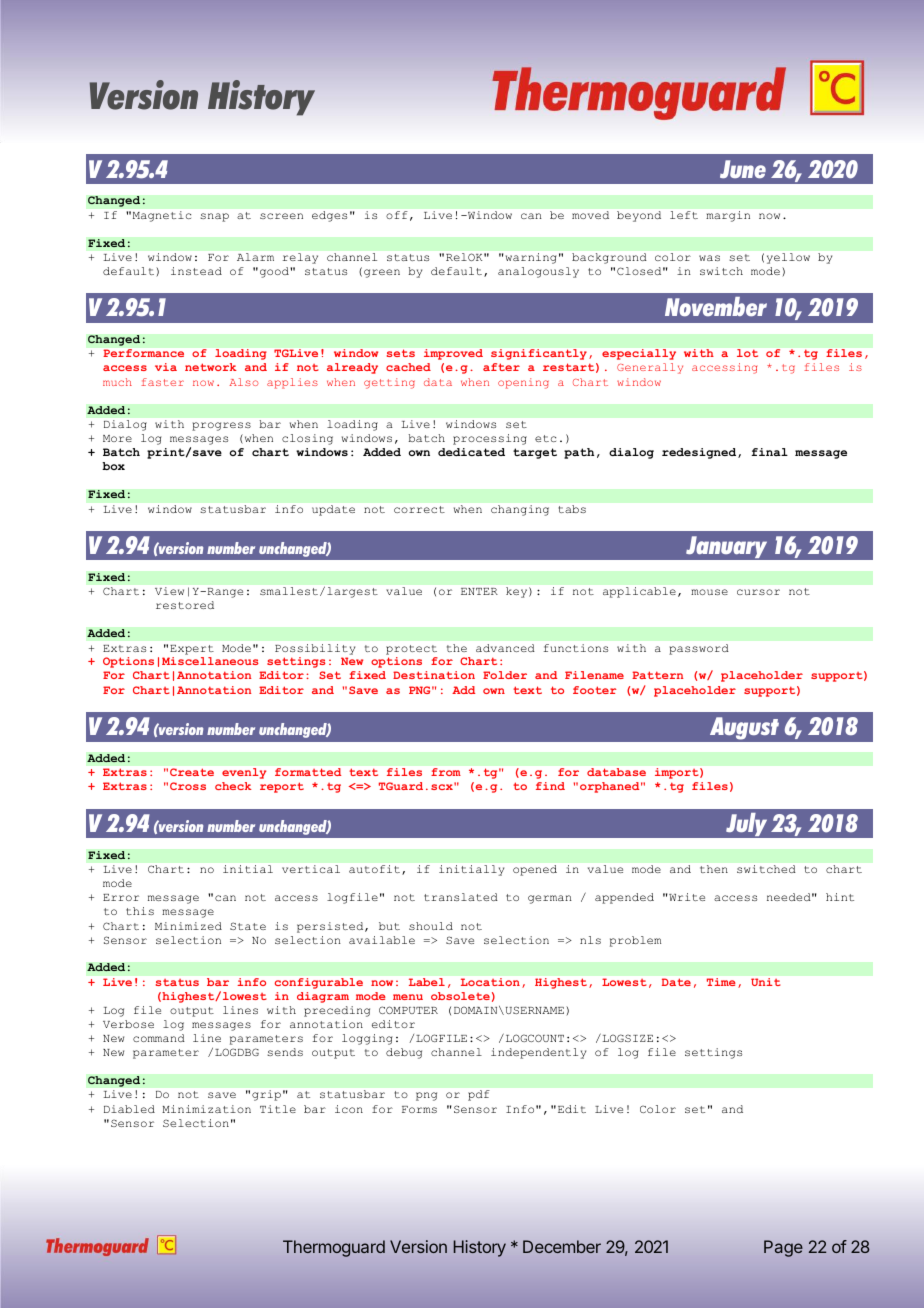 The height and width of the document is (1308, 924). Describe the element at coordinates (783, 1248) in the document. I see `Page` at that location.
